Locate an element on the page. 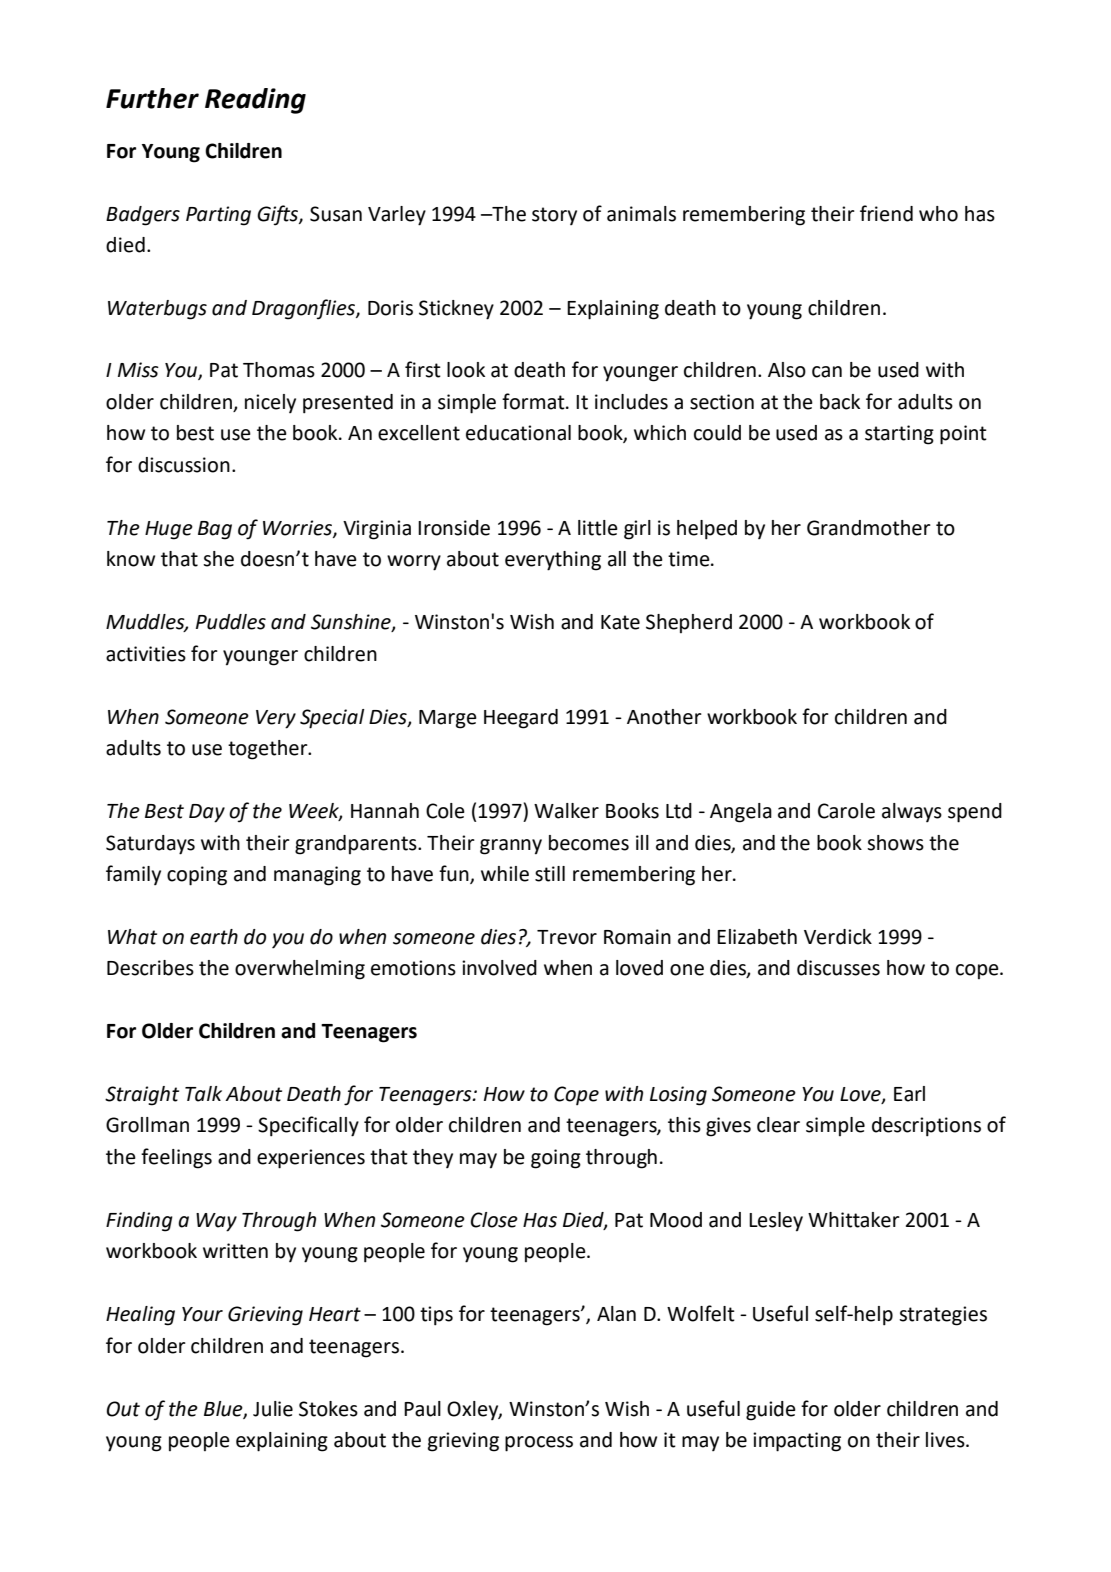 This page has height=1572, width=1111. Grandmother is located at coordinates (869, 528).
